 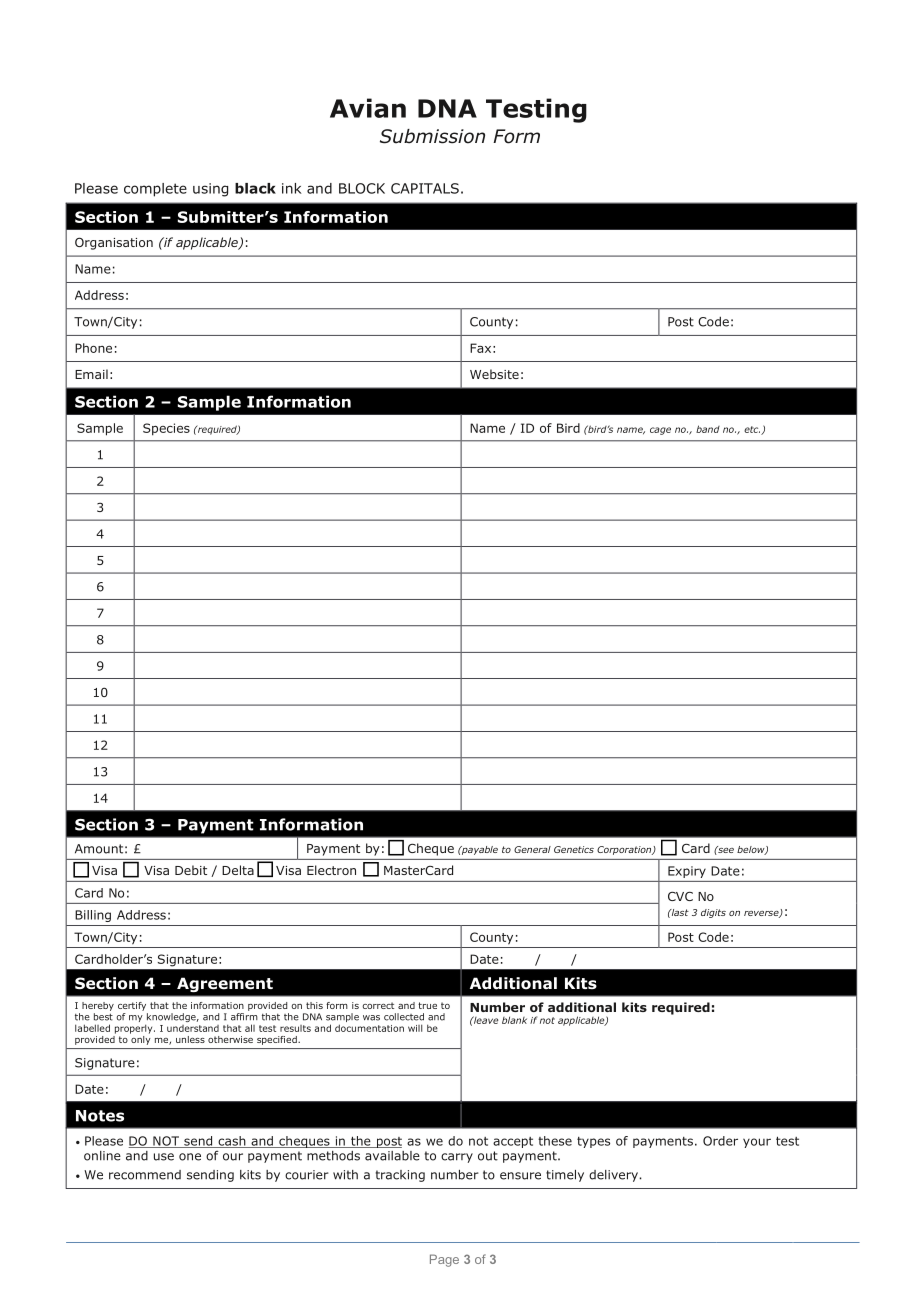 What do you see at coordinates (191, 870) in the page?
I see `Debit` at bounding box center [191, 870].
